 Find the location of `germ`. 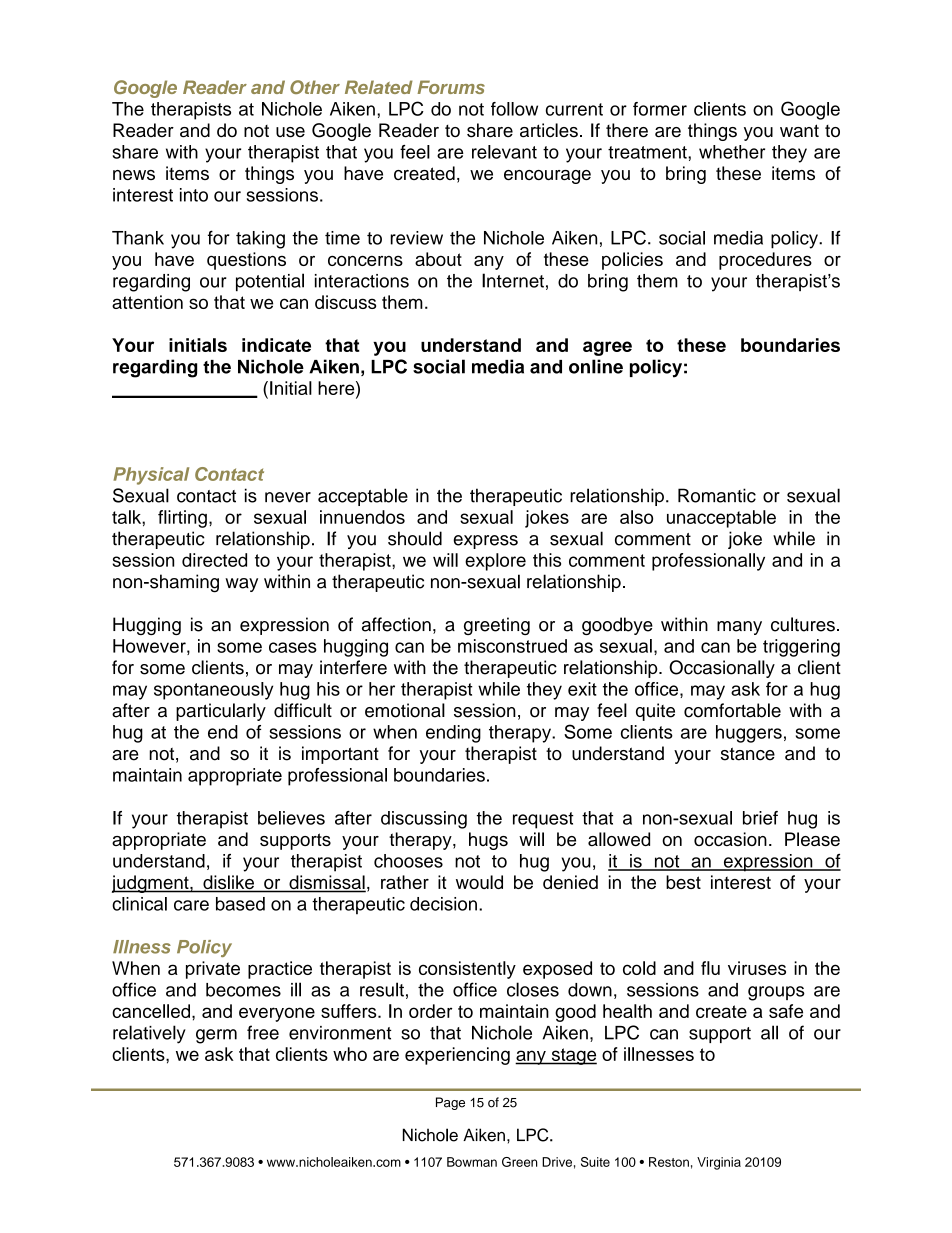

germ is located at coordinates (216, 1036).
